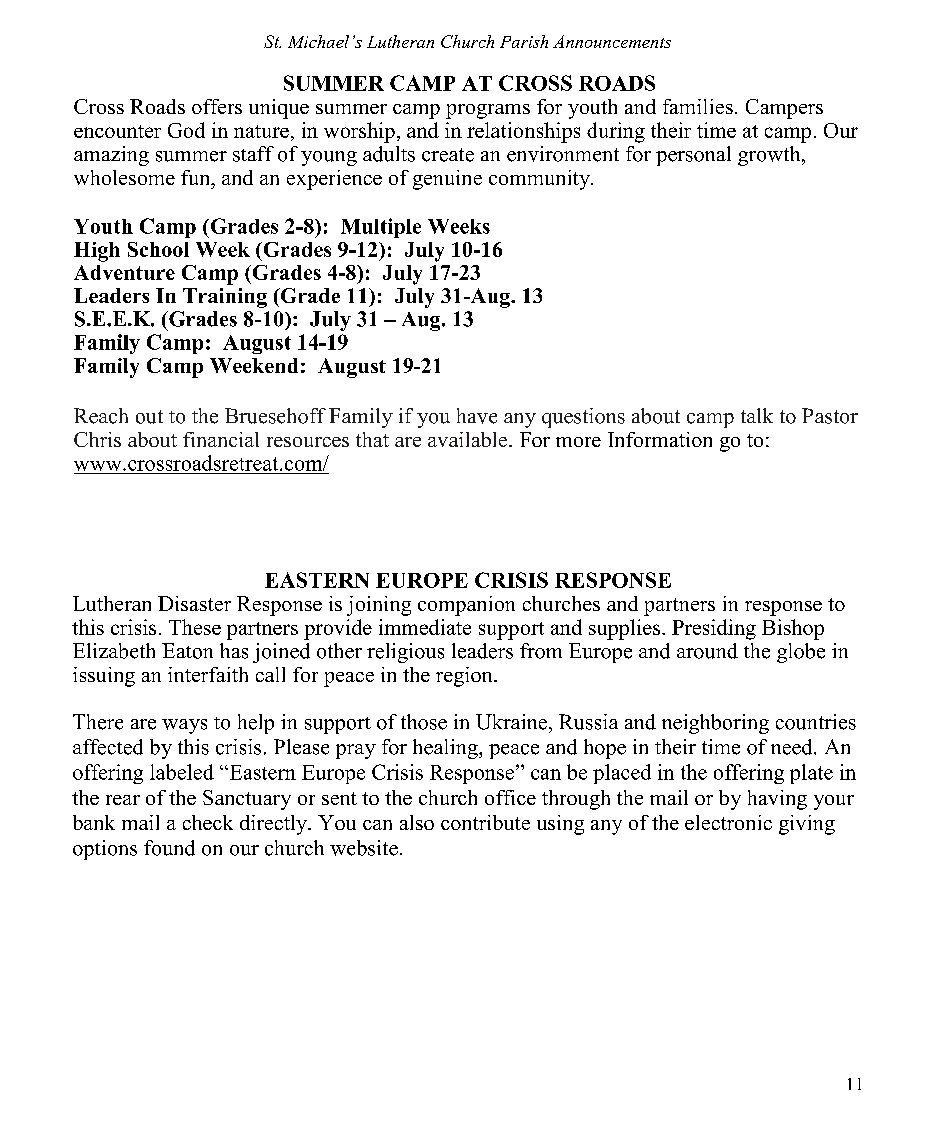  What do you see at coordinates (217, 106) in the image?
I see `offers` at bounding box center [217, 106].
